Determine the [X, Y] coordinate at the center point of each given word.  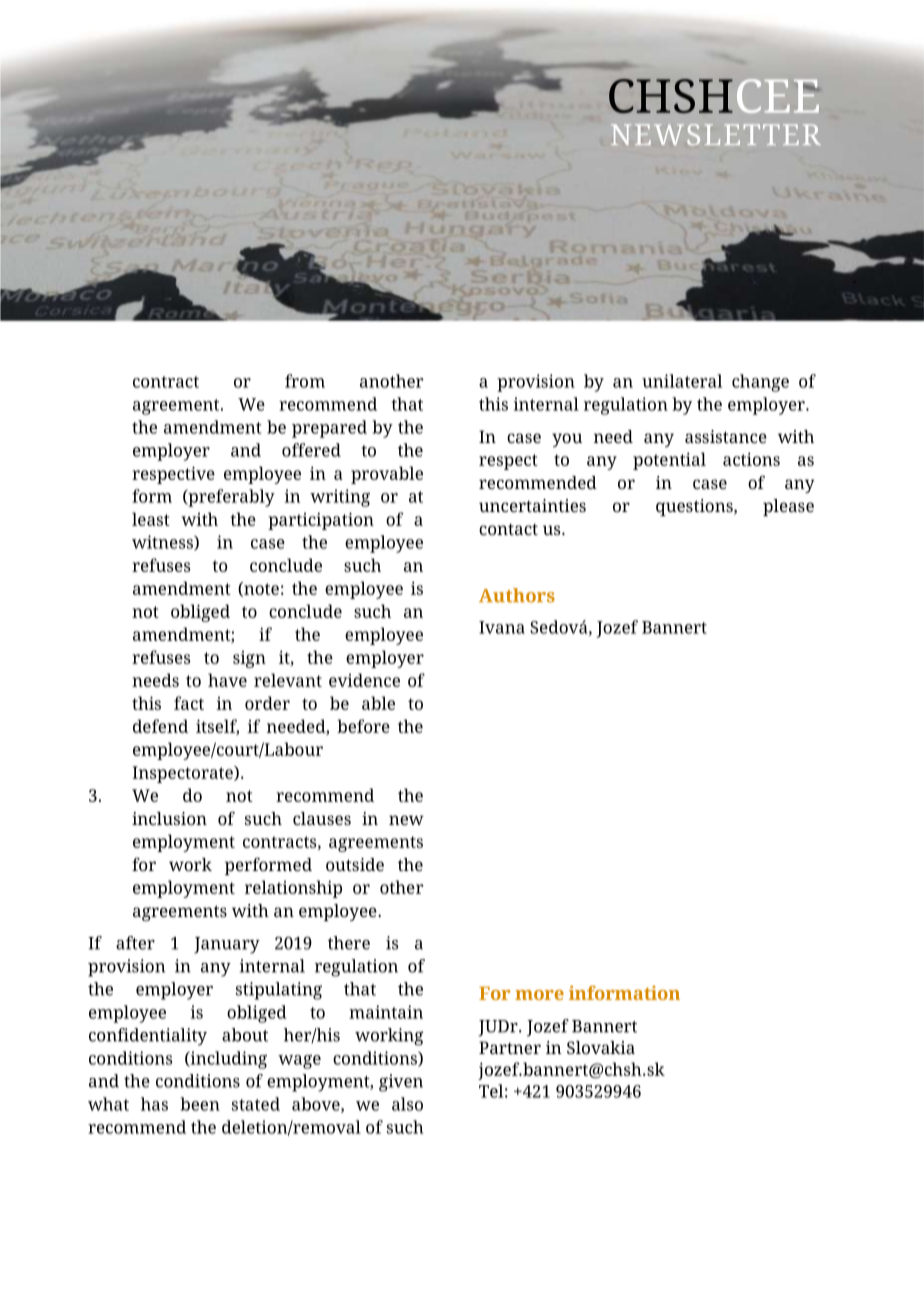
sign [249, 659]
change [760, 383]
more [539, 995]
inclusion [169, 818]
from [305, 381]
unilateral [682, 381]
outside [355, 864]
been [200, 1104]
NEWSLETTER [716, 134]
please [788, 507]
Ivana [502, 627]
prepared [329, 429]
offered [311, 450]
